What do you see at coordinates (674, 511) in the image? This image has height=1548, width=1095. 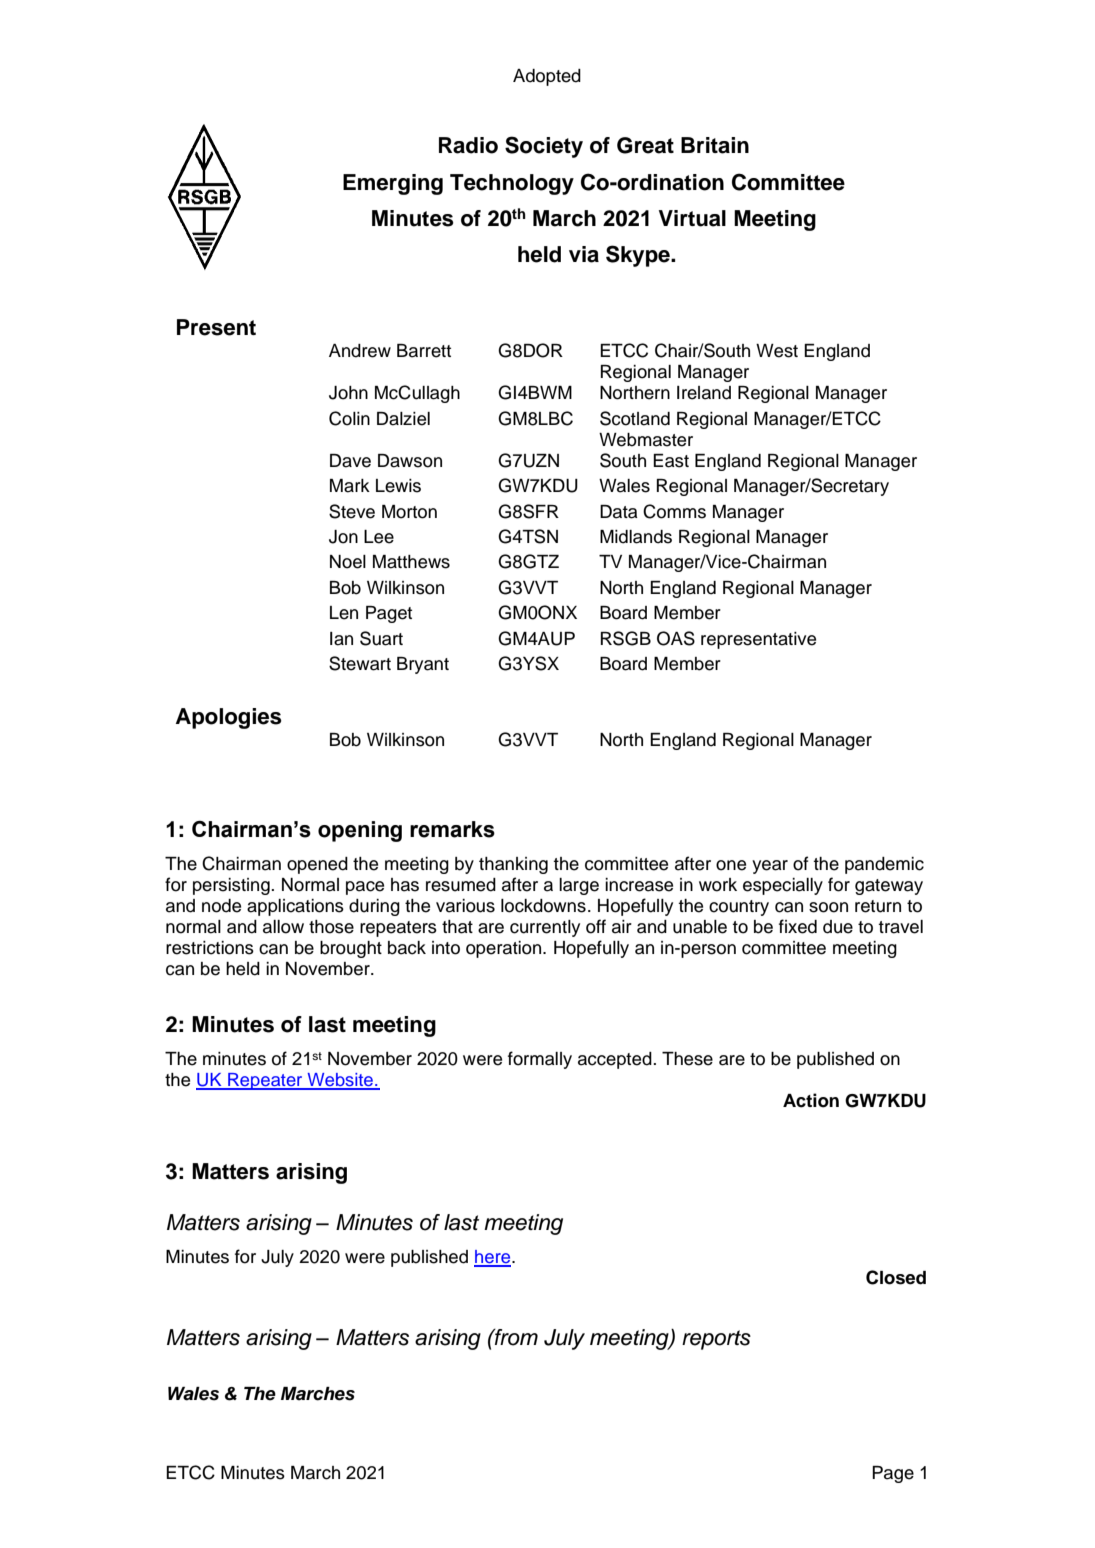 I see `Comms` at bounding box center [674, 511].
